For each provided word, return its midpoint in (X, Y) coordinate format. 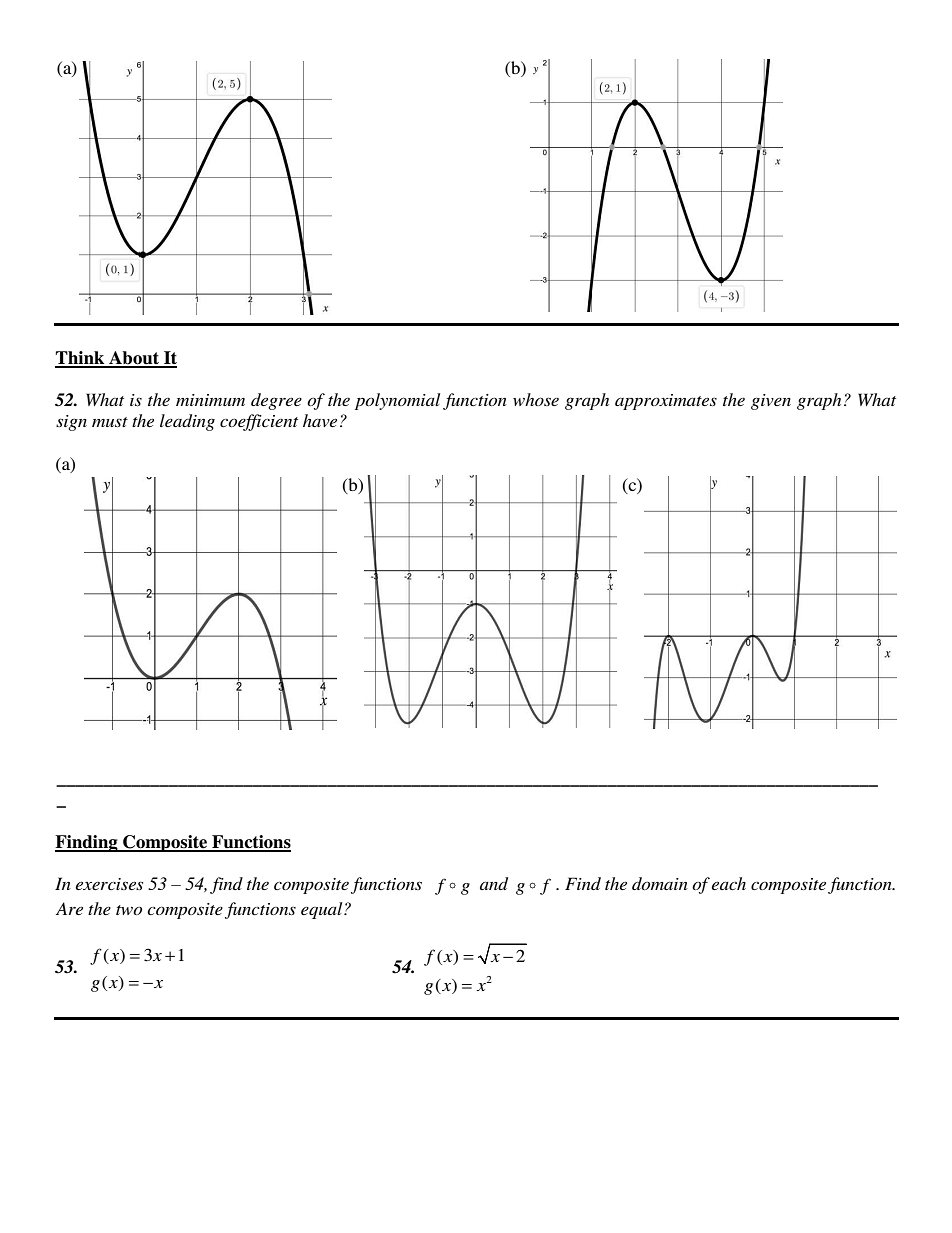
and (494, 883)
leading (187, 422)
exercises (109, 884)
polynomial (397, 401)
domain (660, 883)
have (320, 420)
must (110, 422)
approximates (666, 402)
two (129, 910)
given (771, 402)
